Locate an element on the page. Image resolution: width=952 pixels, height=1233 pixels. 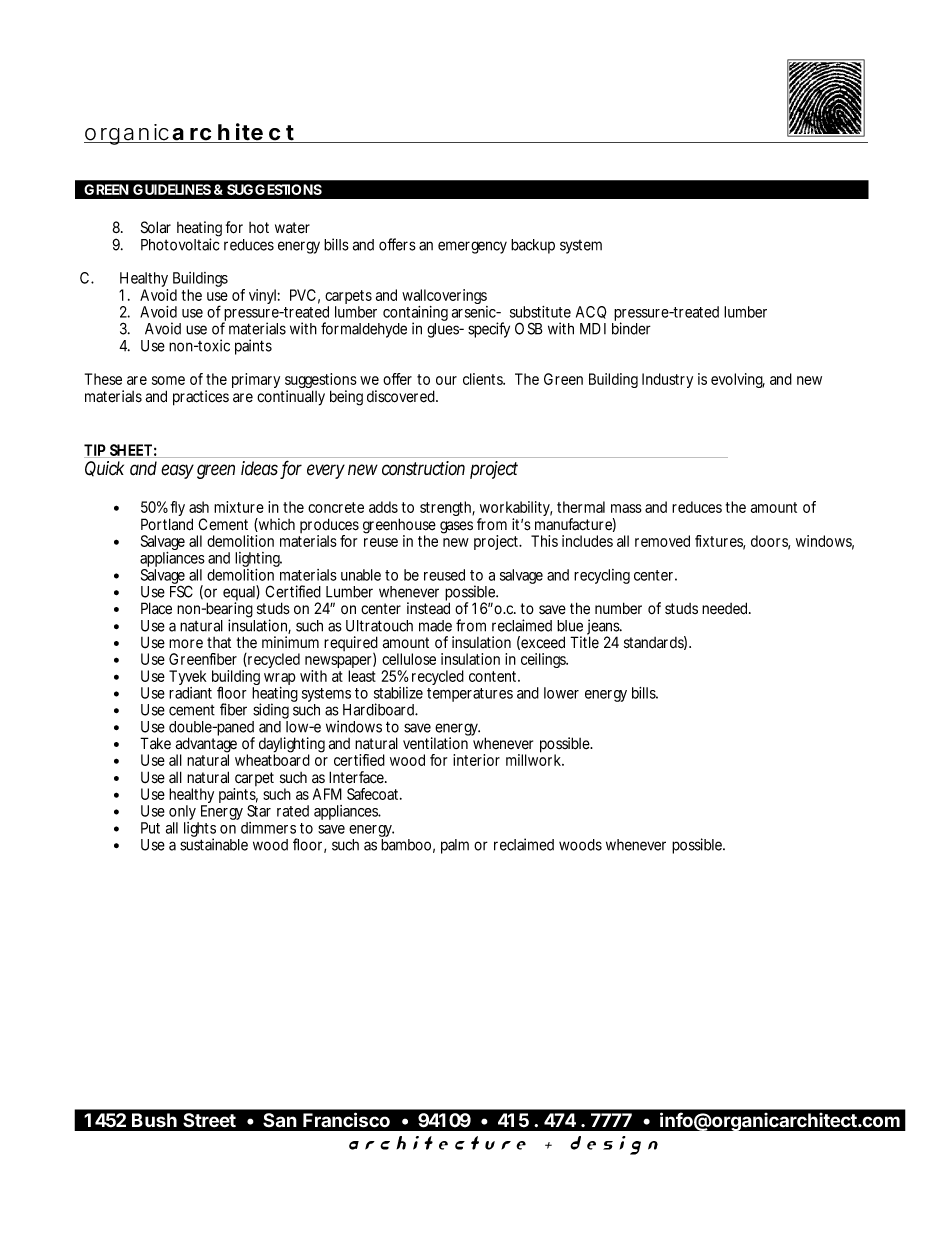
lights is located at coordinates (200, 831).
